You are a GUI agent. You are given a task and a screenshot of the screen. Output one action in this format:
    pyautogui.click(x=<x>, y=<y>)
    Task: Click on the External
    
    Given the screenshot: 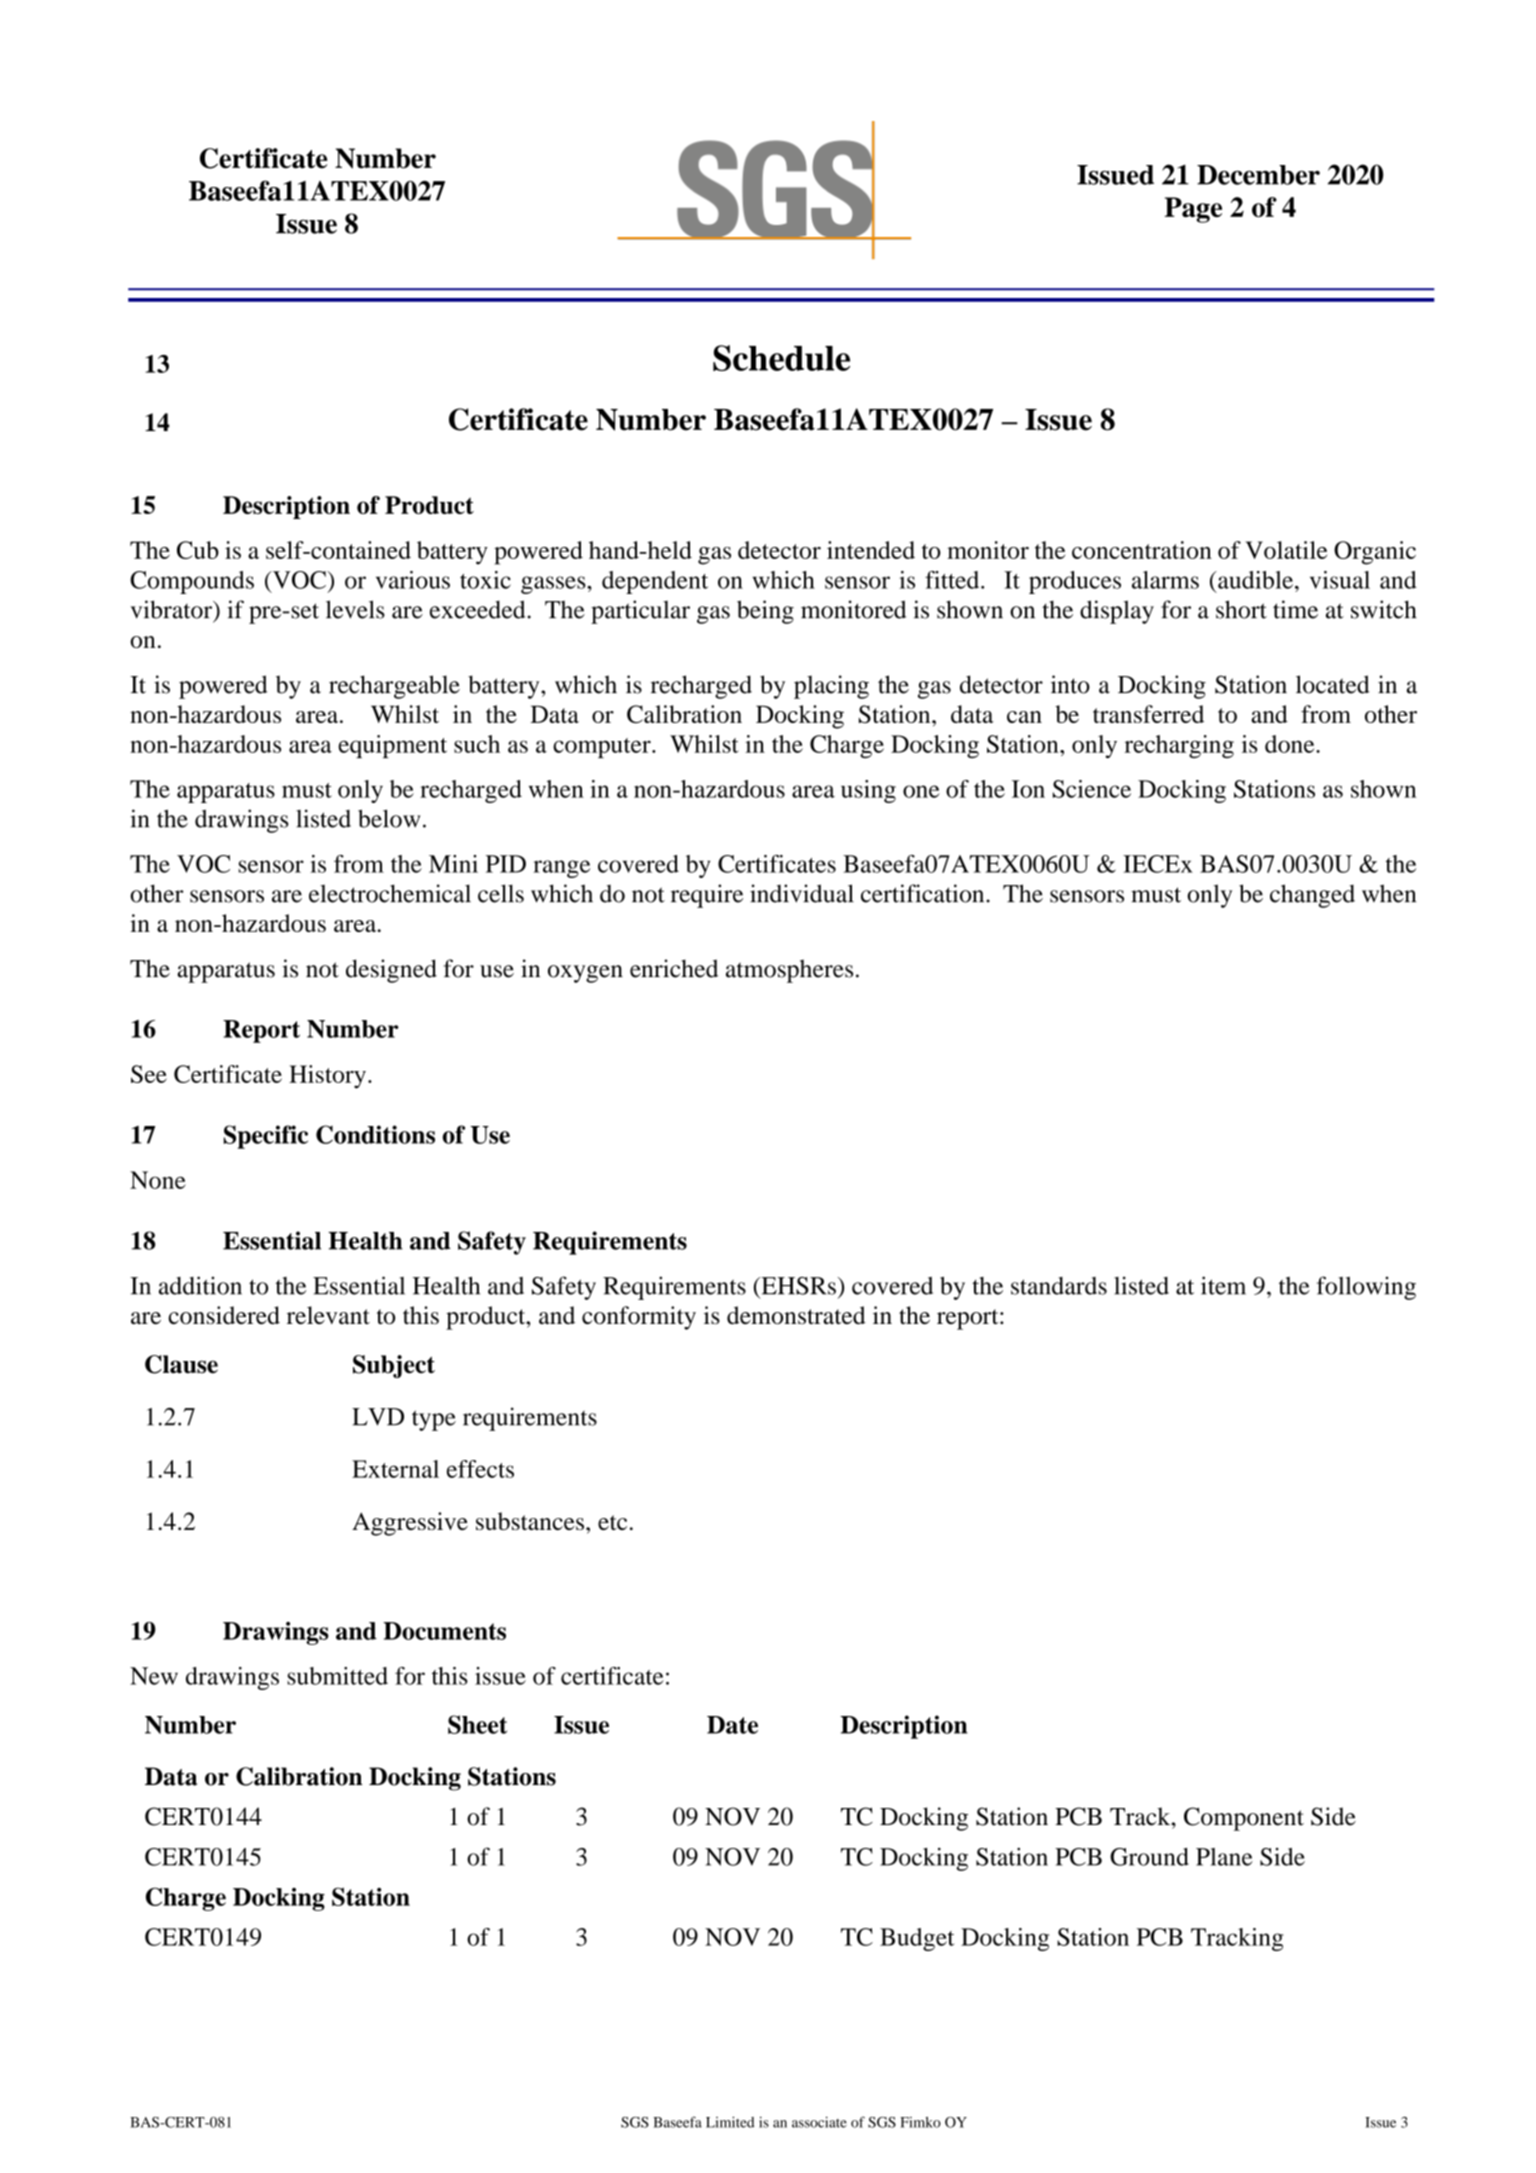 What is the action you would take?
    pyautogui.click(x=395, y=1469)
